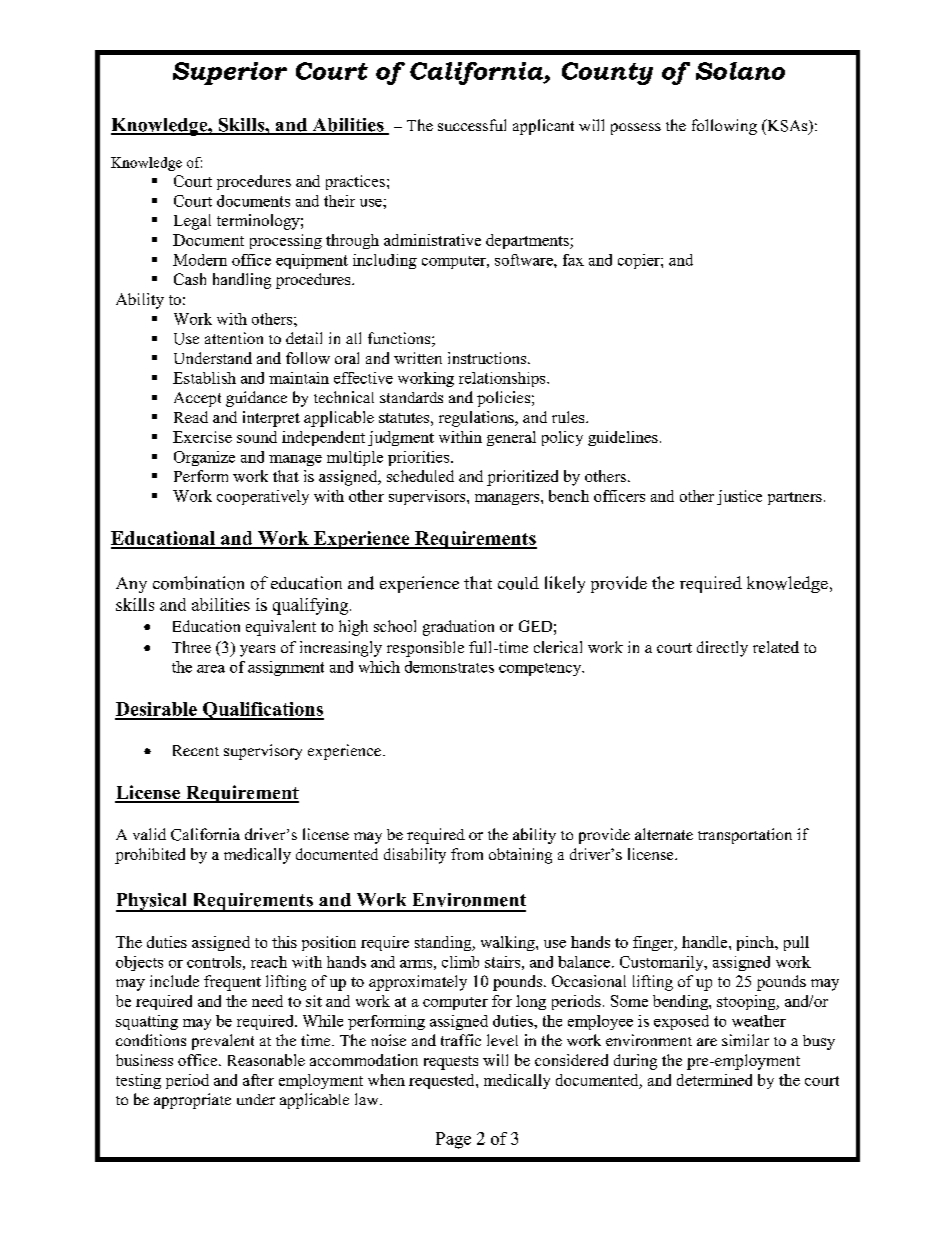 This screenshot has height=1233, width=952. Describe the element at coordinates (198, 583) in the screenshot. I see `combination` at that location.
